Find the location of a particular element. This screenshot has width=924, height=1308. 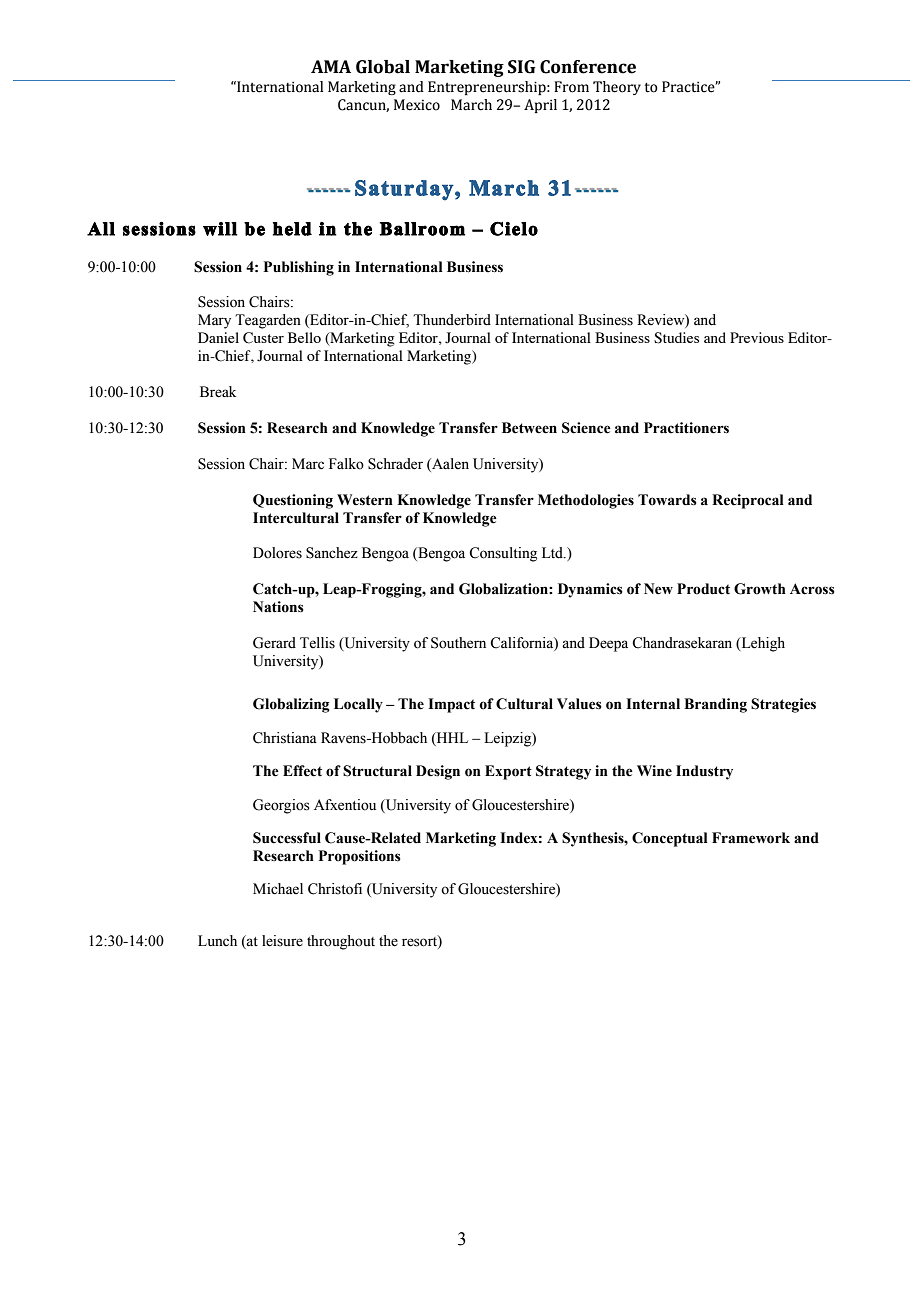

Questioning is located at coordinates (293, 501).
